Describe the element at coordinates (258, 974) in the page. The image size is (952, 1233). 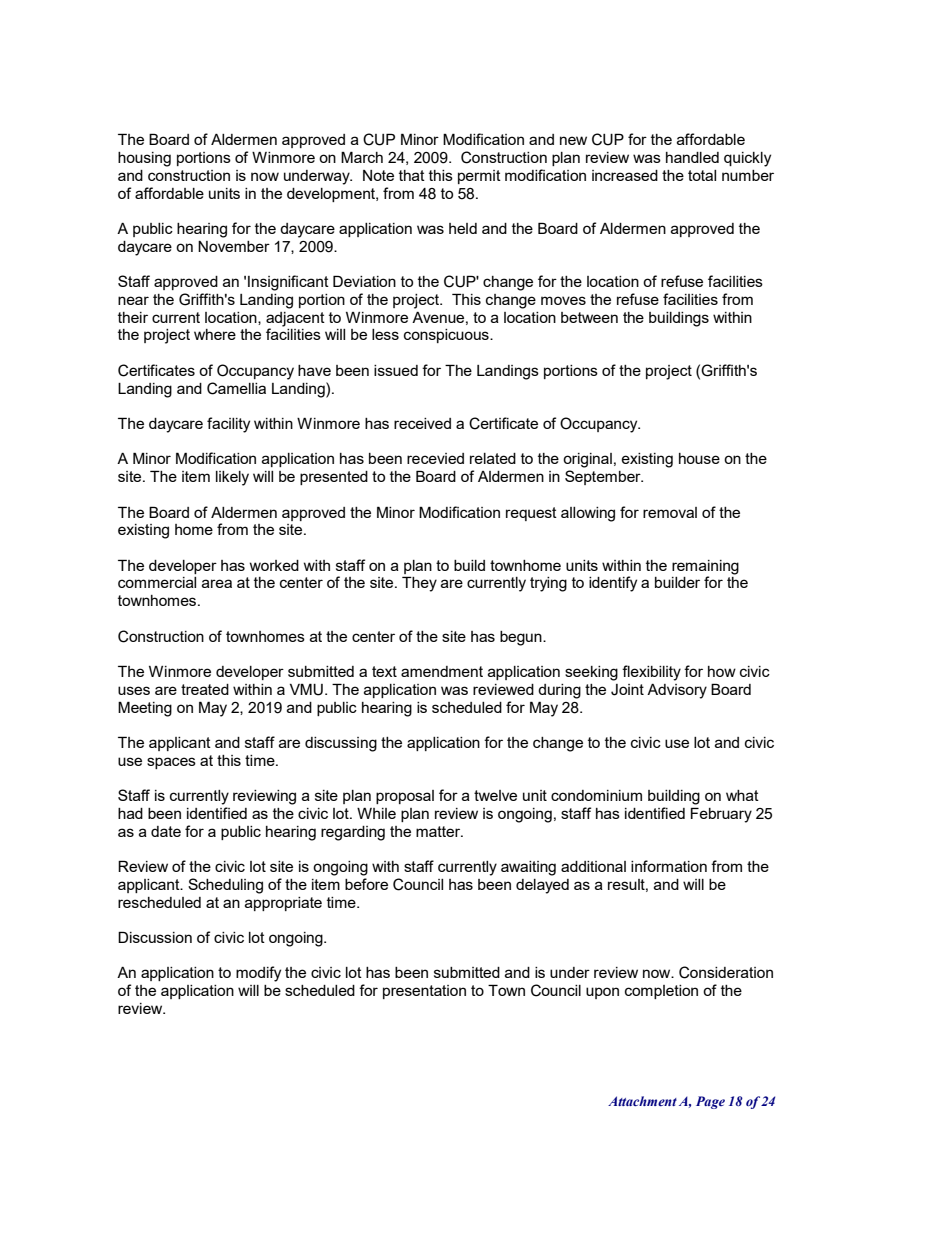
I see `modify` at that location.
